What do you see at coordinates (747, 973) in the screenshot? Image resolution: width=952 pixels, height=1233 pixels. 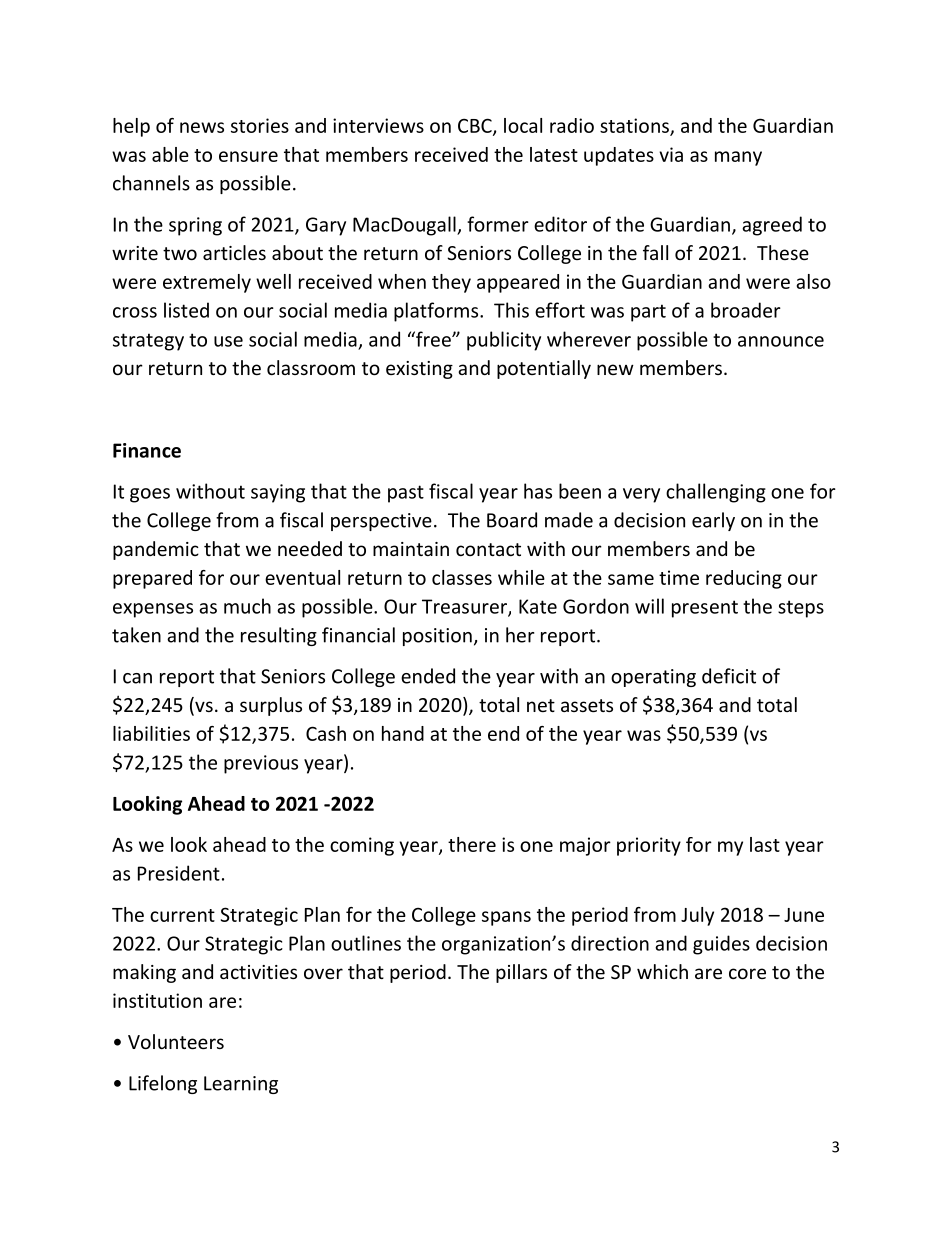 I see `core` at bounding box center [747, 973].
